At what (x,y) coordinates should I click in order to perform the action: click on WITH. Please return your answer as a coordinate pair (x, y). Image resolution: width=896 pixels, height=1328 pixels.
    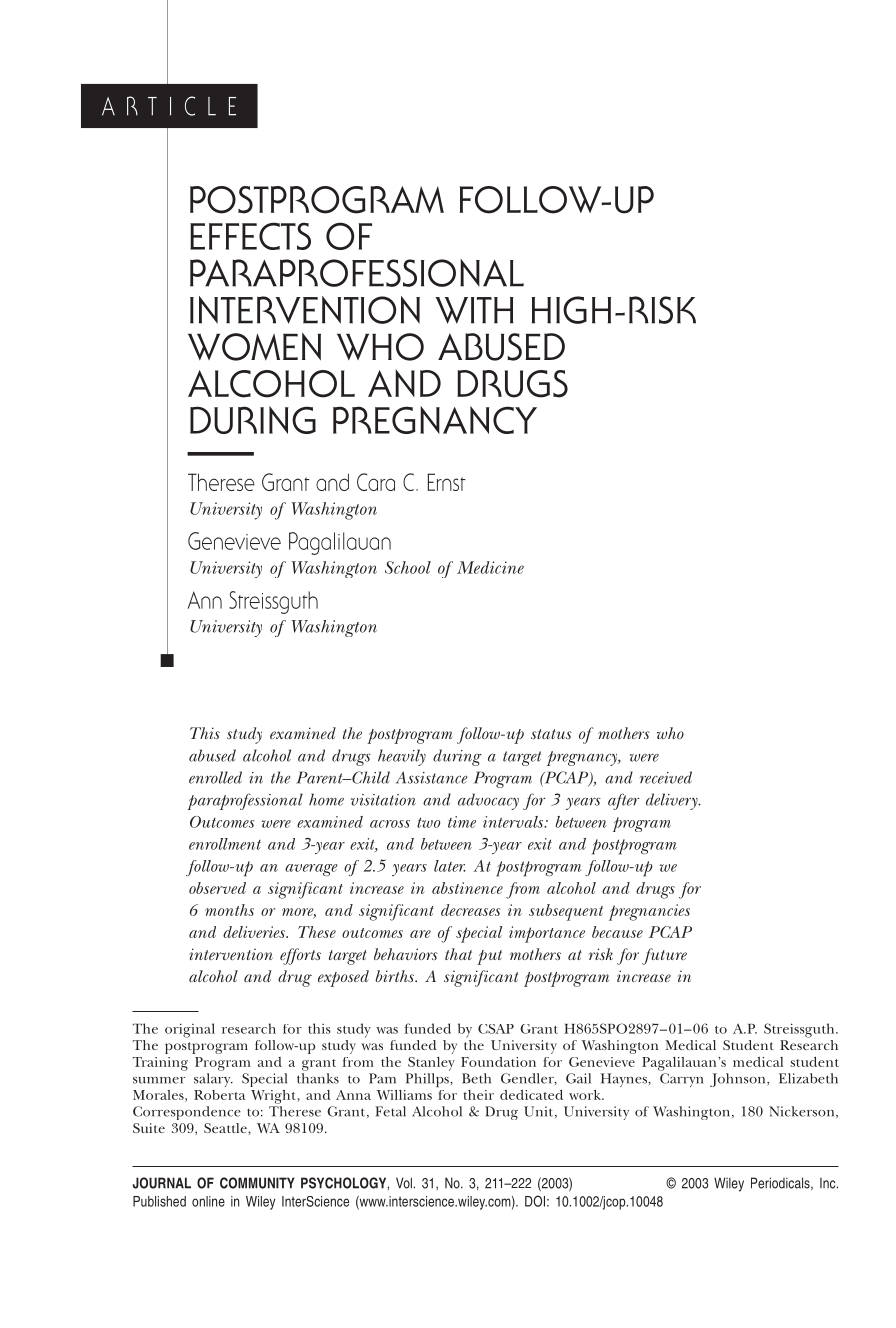
    Looking at the image, I should click on (474, 310).
